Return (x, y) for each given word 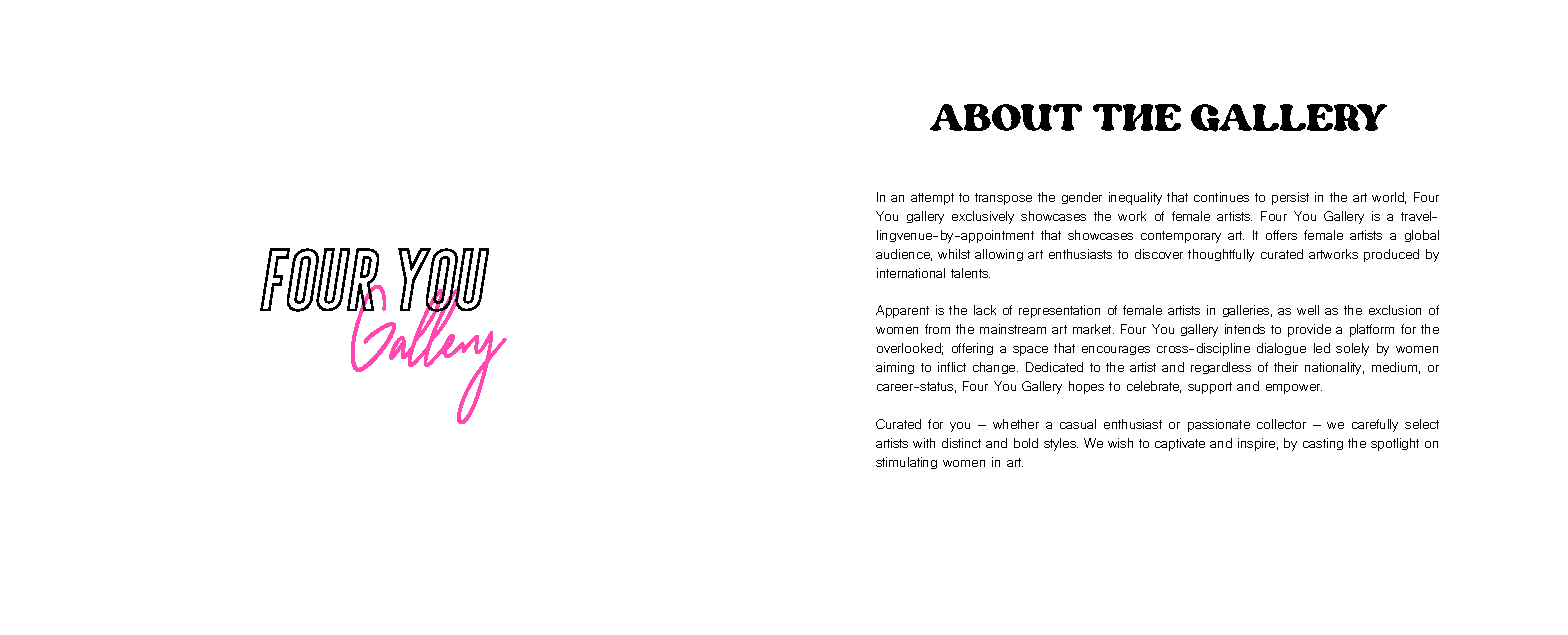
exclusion (1395, 310)
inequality (1135, 198)
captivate (1180, 444)
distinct (961, 443)
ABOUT (1006, 117)
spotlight (1395, 444)
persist (1290, 198)
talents (970, 273)
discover (1159, 254)
